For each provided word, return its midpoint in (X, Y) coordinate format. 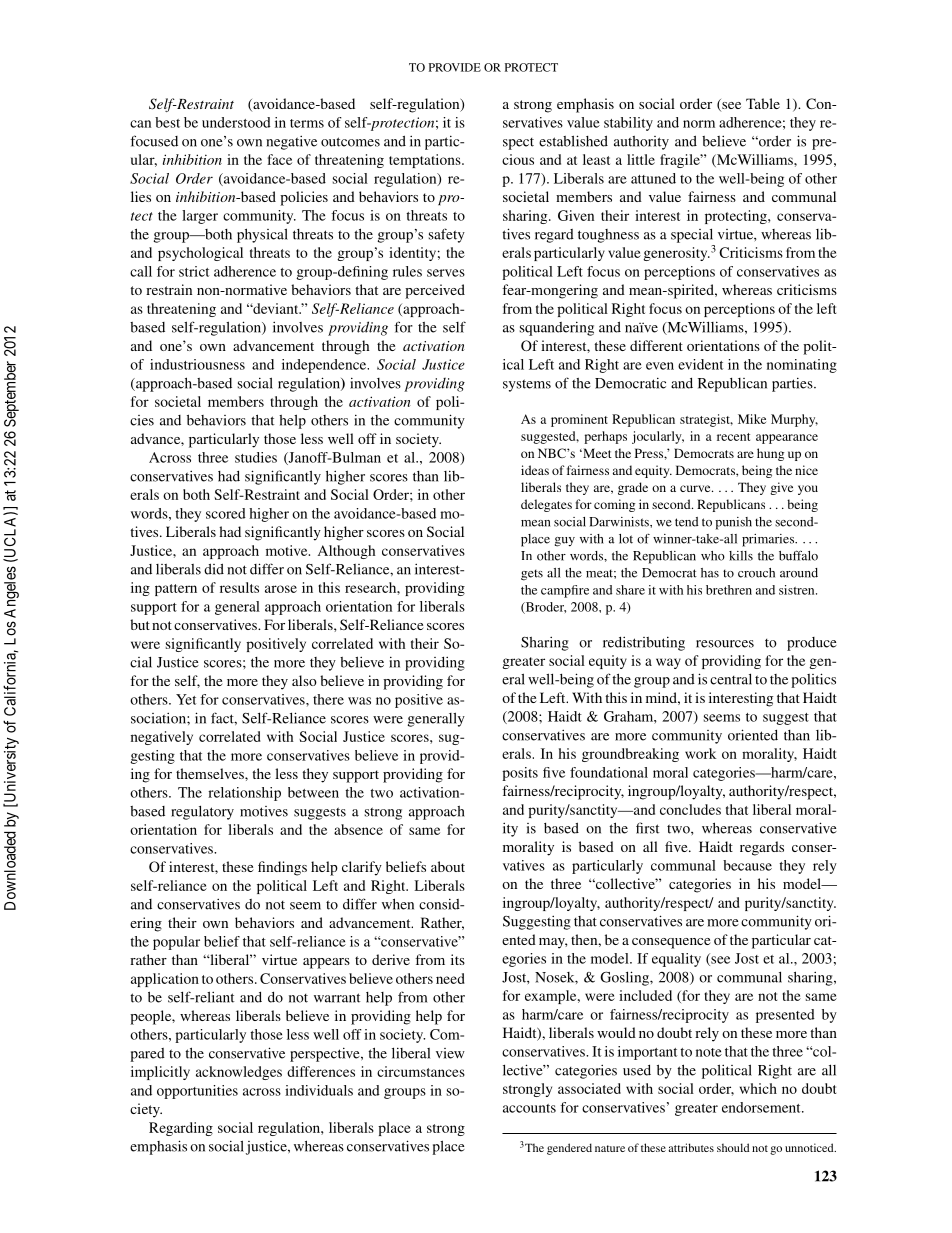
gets (532, 575)
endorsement (762, 1107)
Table (763, 103)
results (239, 587)
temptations (426, 161)
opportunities (197, 1092)
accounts (529, 1108)
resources (725, 644)
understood (236, 122)
